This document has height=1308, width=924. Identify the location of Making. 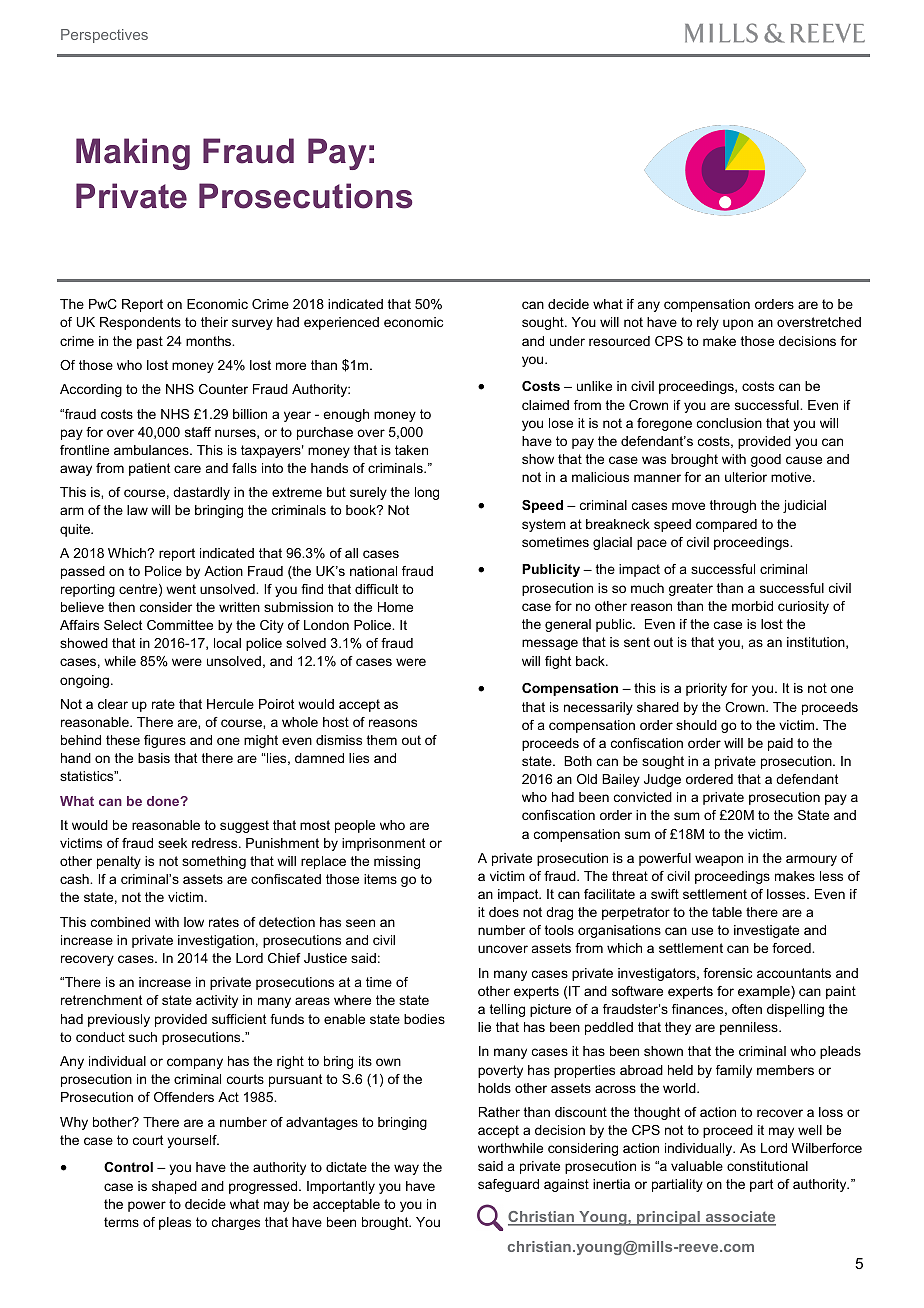
(133, 154).
